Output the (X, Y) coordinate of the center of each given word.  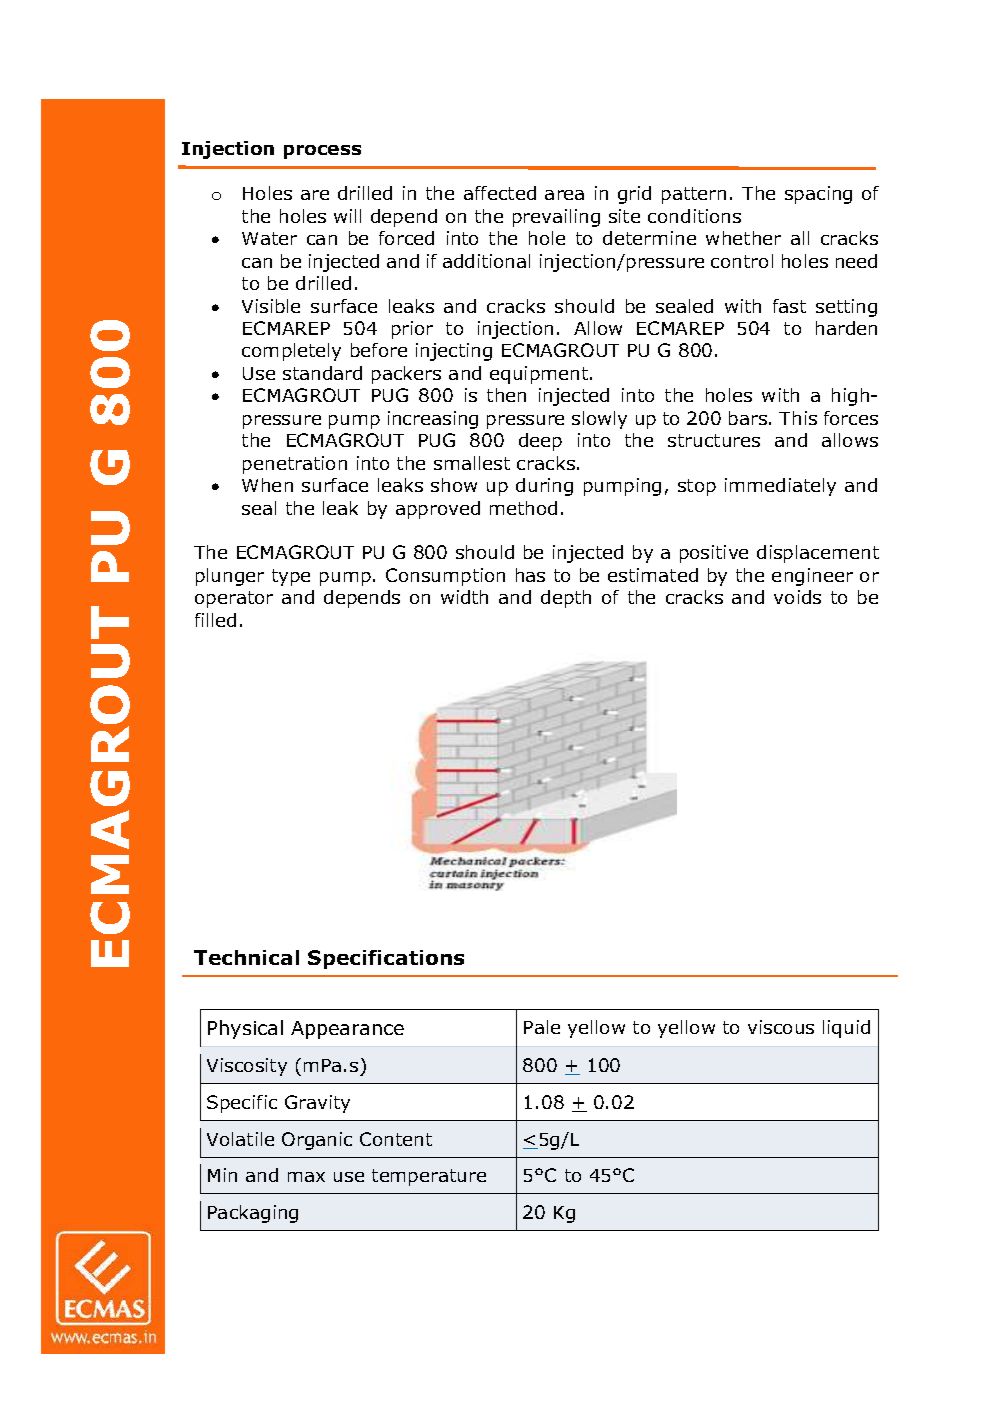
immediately (780, 487)
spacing (818, 195)
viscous (781, 1027)
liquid (846, 1029)
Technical (246, 957)
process (322, 152)
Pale (542, 1027)
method (523, 508)
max (306, 1177)
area (564, 195)
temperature (429, 1177)
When (267, 485)
